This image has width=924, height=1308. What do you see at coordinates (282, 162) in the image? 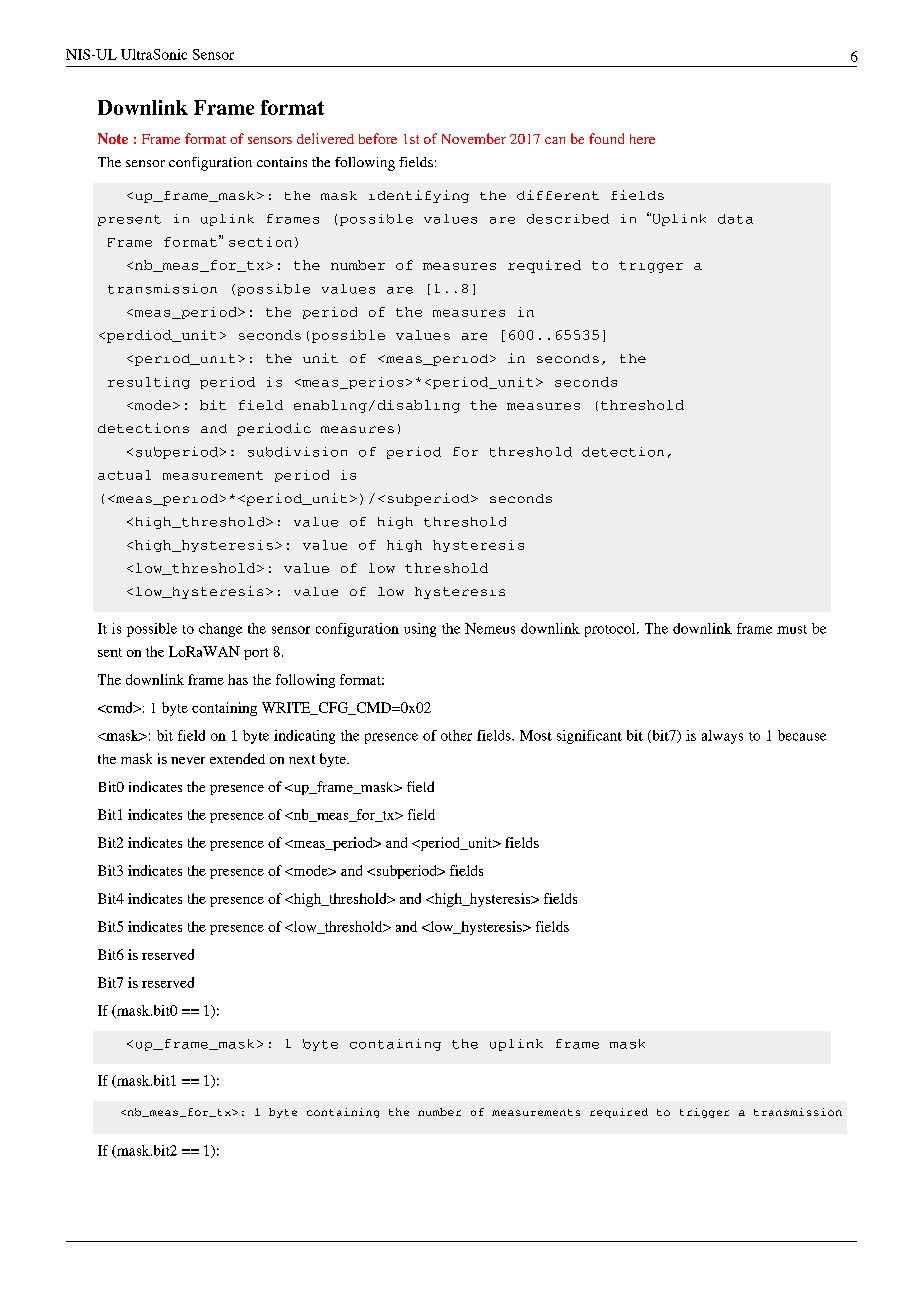
I see `contains` at bounding box center [282, 162].
